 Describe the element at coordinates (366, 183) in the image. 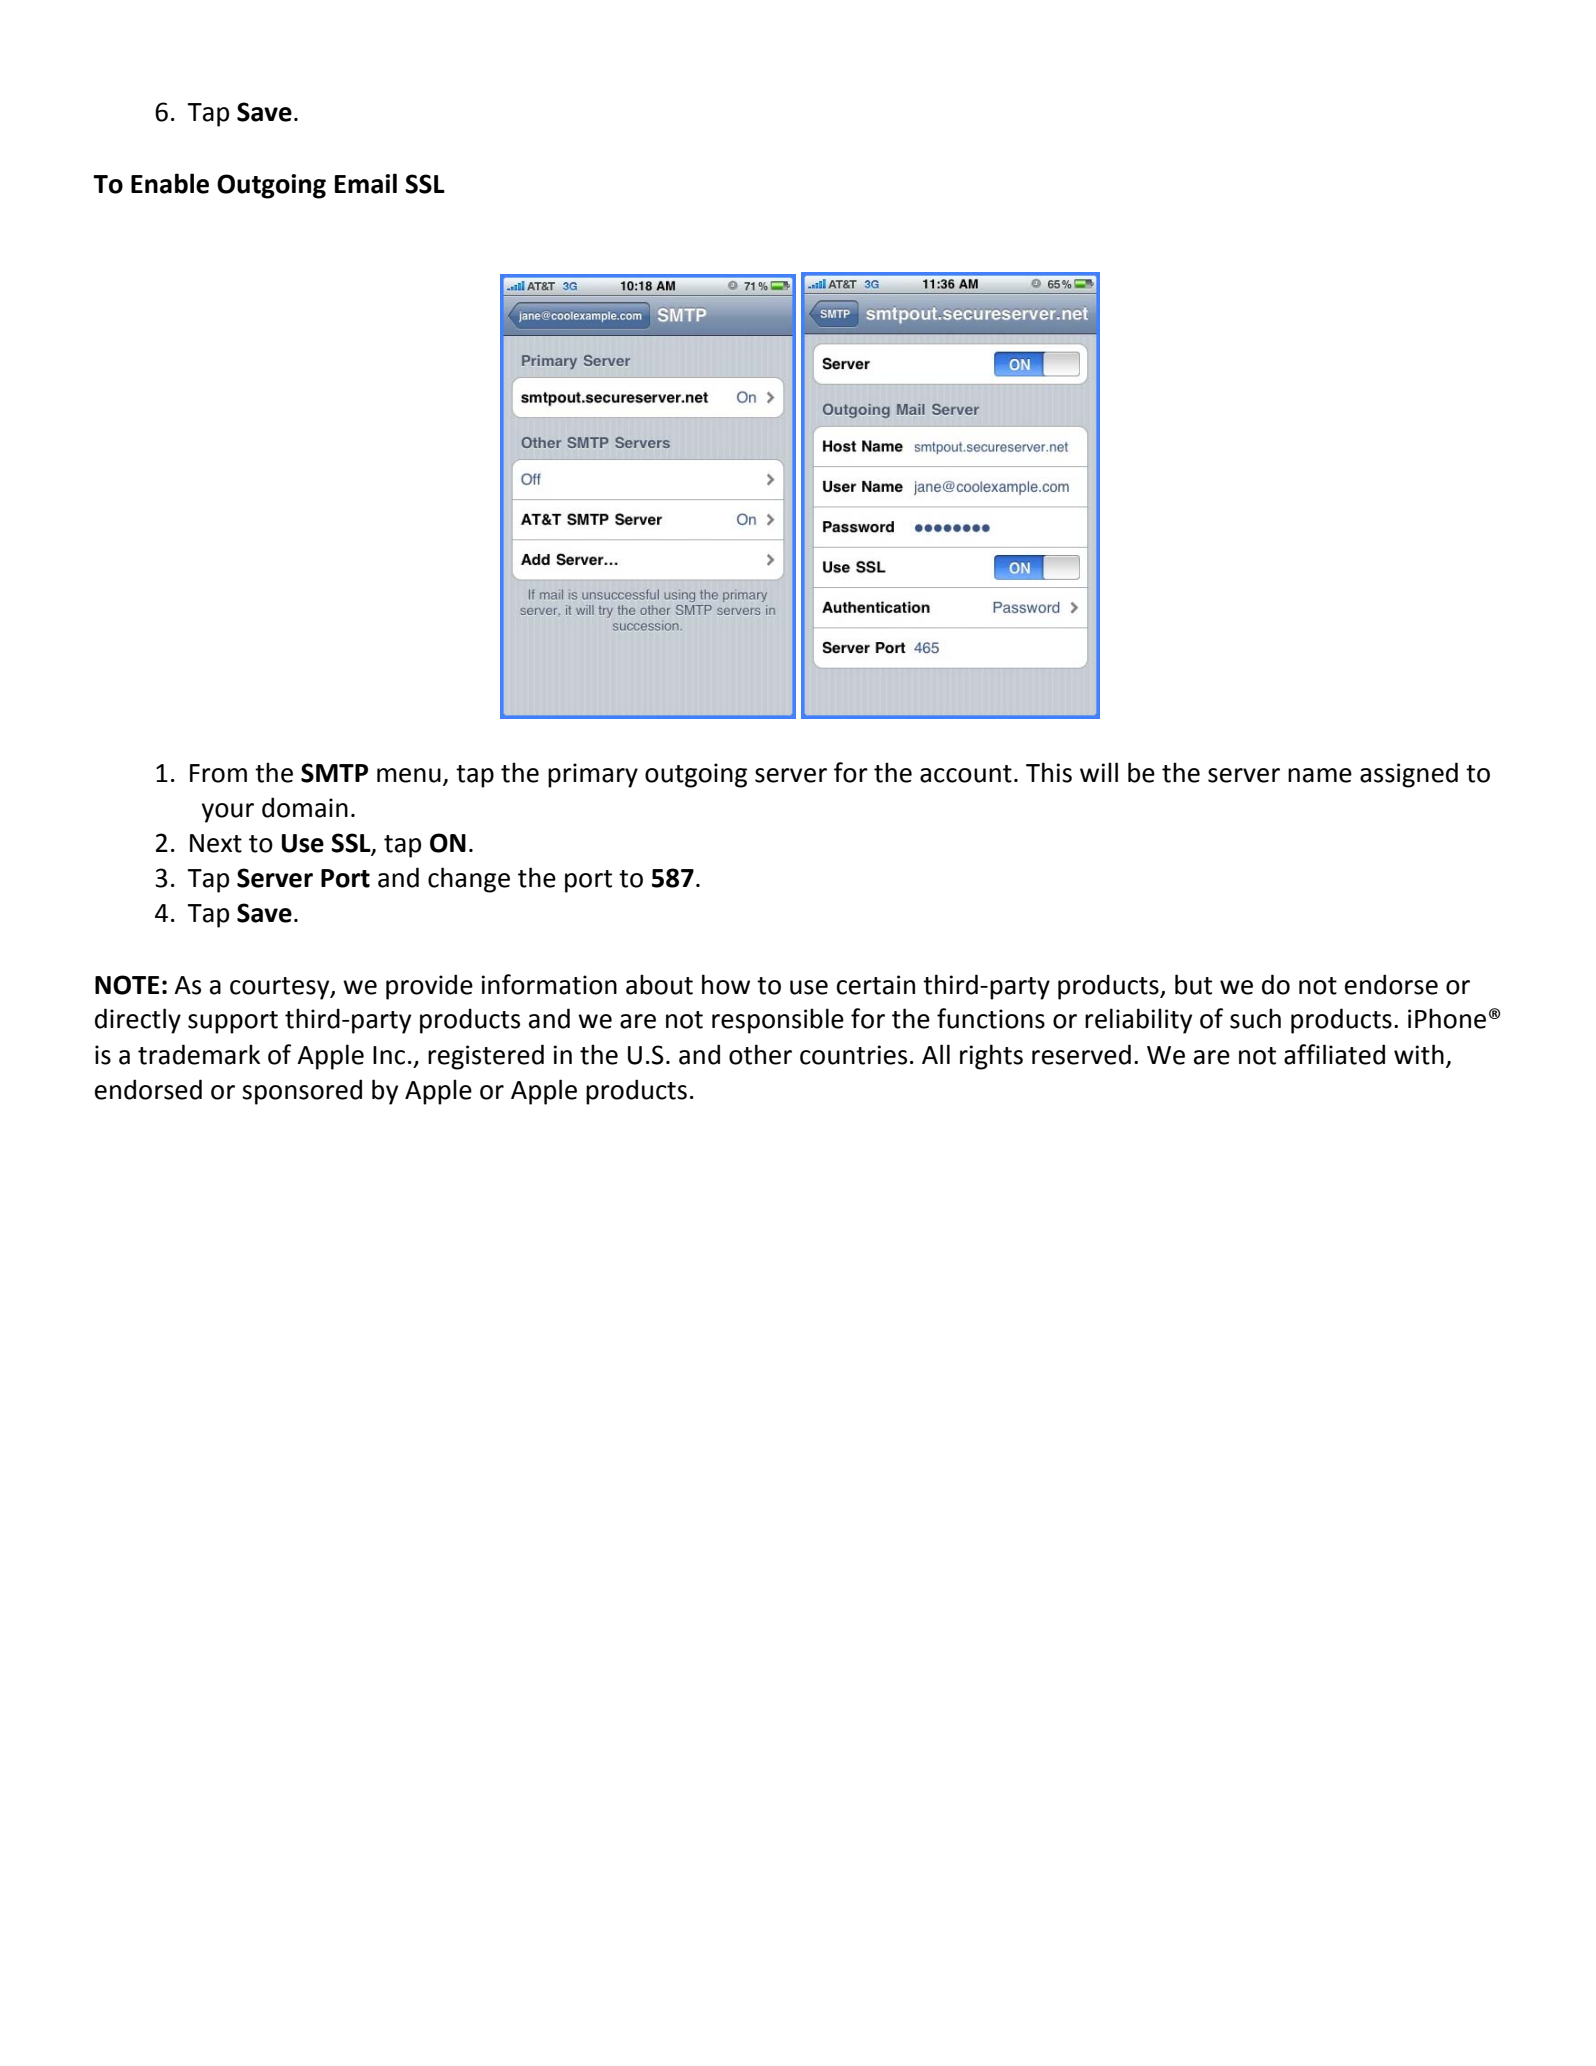

I see `Email` at that location.
